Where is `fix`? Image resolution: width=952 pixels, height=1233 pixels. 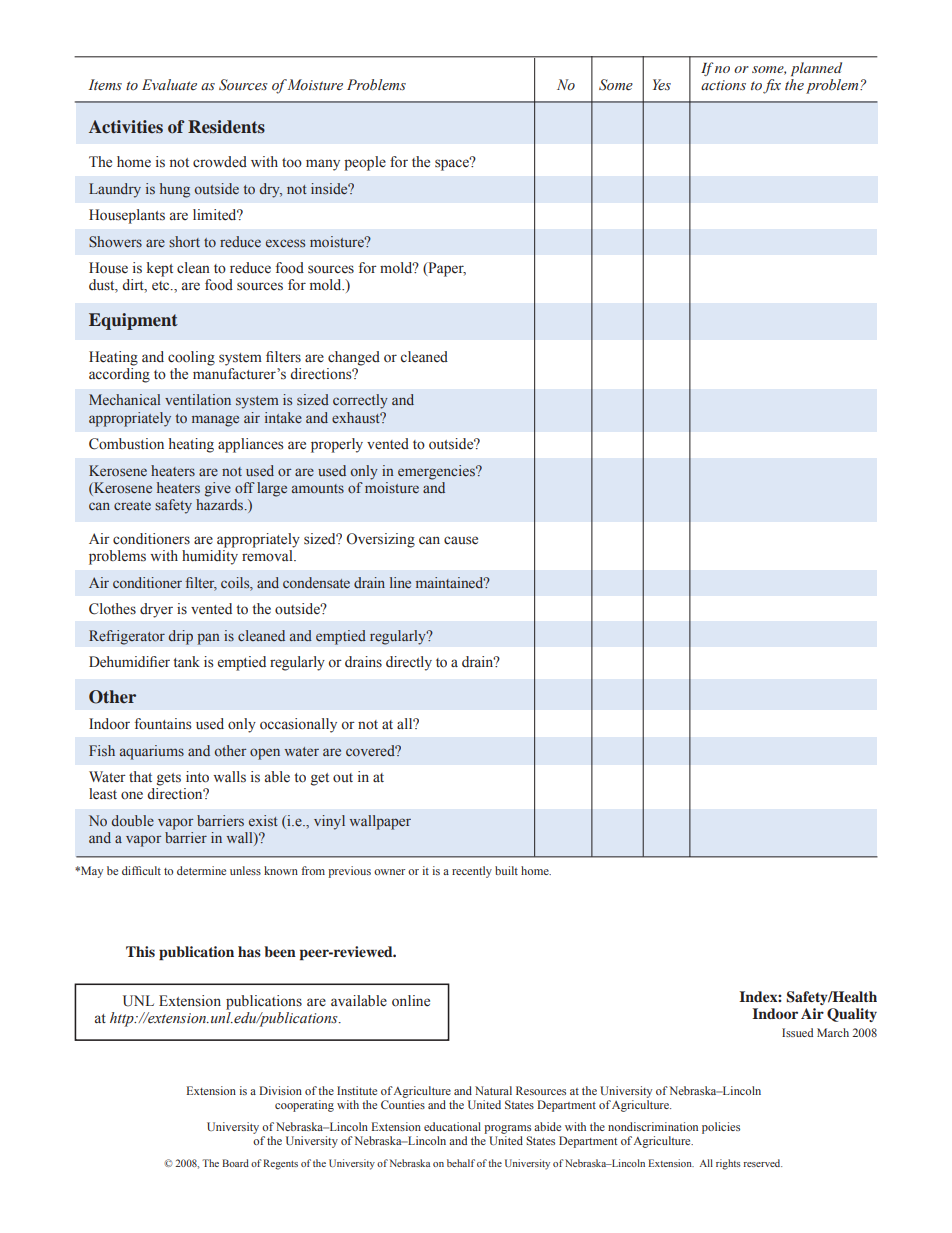 fix is located at coordinates (772, 86).
